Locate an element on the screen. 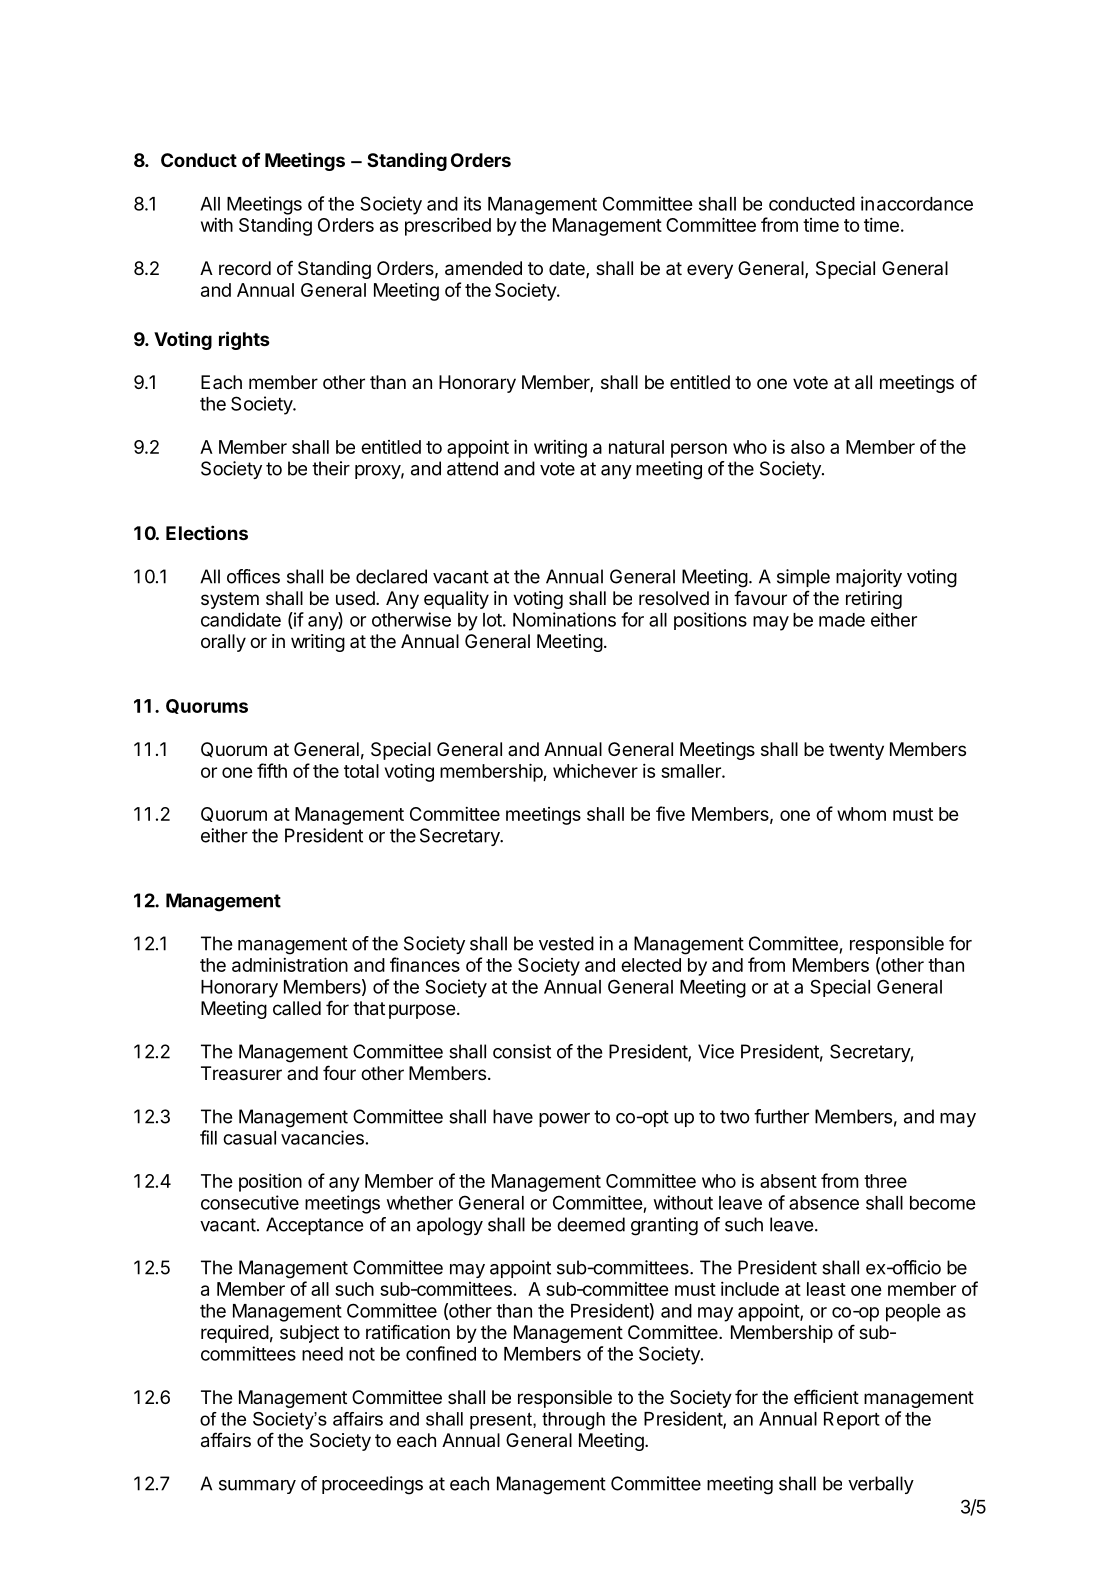 The image size is (1118, 1582). summary is located at coordinates (257, 1487).
